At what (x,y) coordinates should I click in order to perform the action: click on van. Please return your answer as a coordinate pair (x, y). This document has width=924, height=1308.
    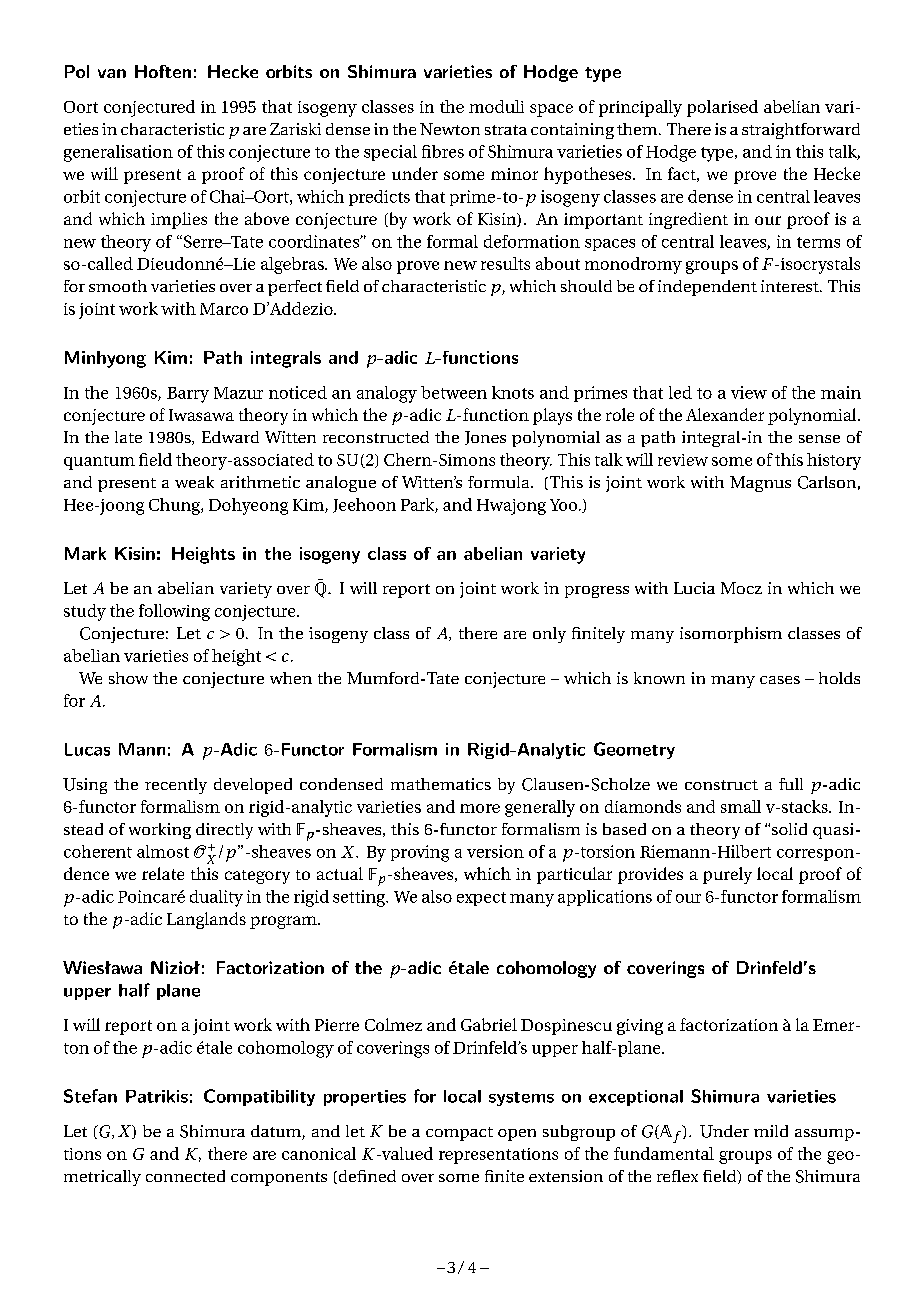
    Looking at the image, I should click on (112, 73).
